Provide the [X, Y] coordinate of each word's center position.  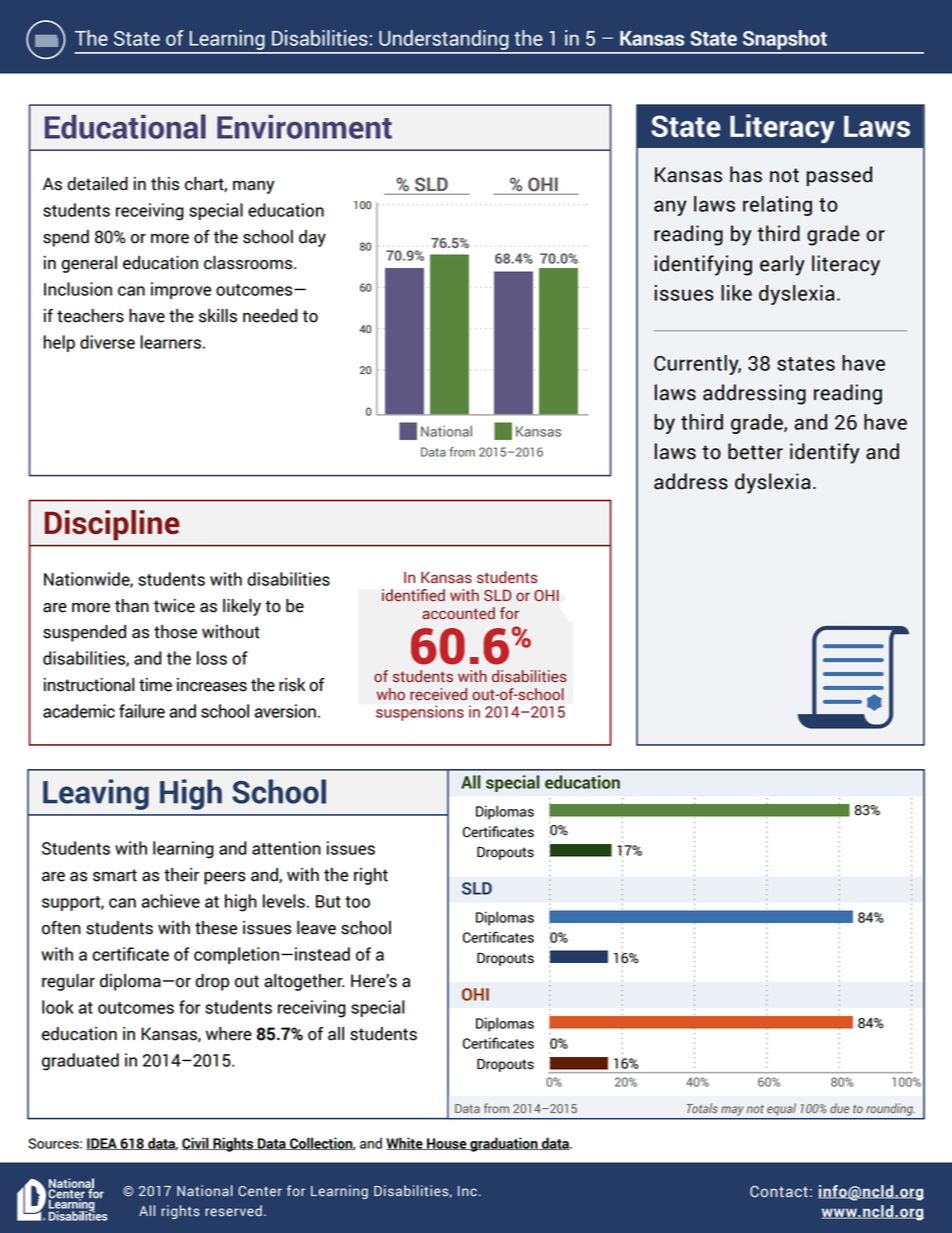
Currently [697, 365]
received [438, 694]
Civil [196, 1143]
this [165, 184]
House [447, 1144]
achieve [171, 901]
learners [170, 342]
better [755, 451]
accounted [458, 613]
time [155, 685]
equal [782, 1109]
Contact [779, 1192]
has [746, 174]
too [357, 902]
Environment [304, 127]
